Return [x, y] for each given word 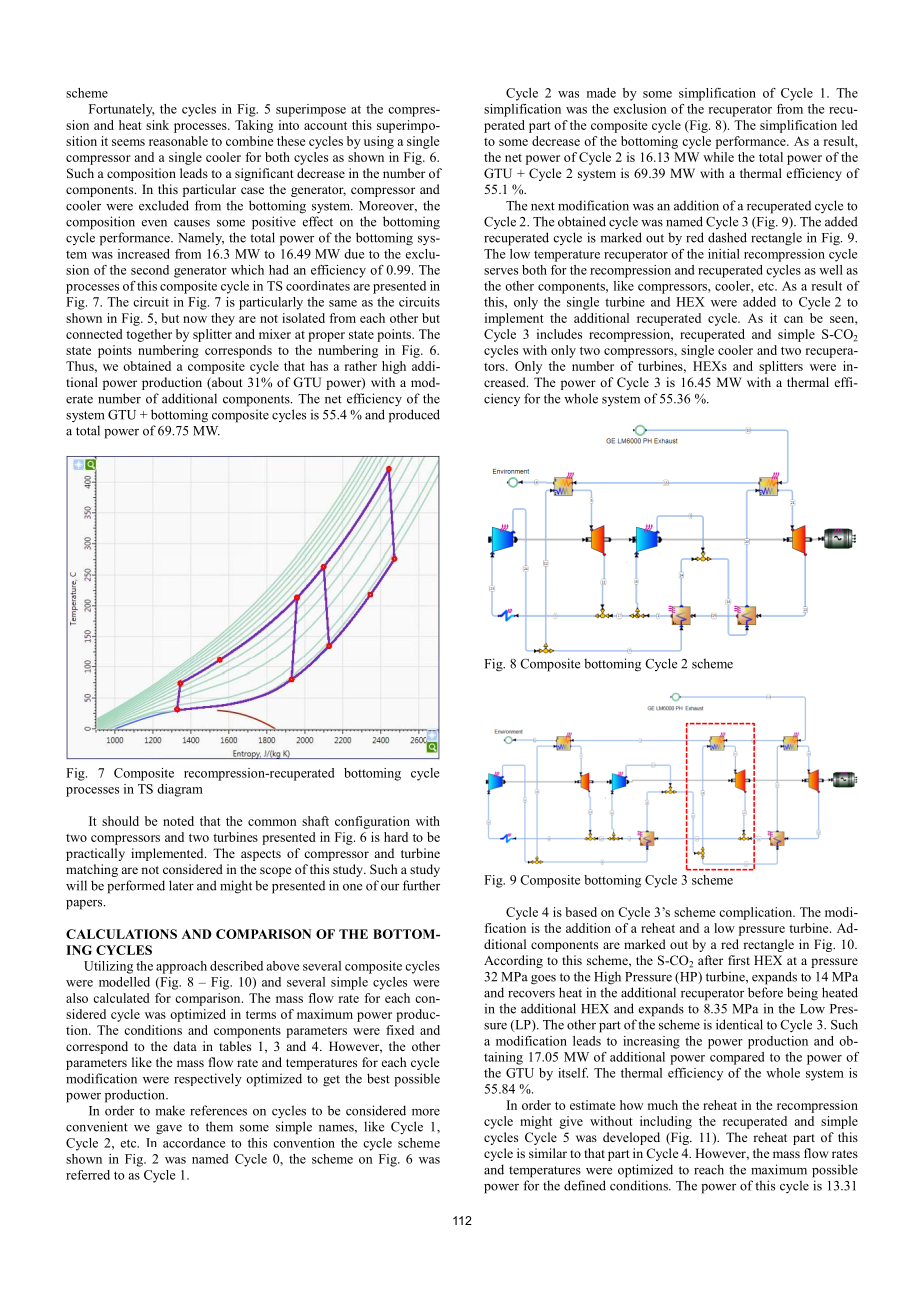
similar [548, 1153]
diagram [180, 790]
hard [396, 837]
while [718, 157]
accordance [194, 1143]
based [581, 912]
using [379, 142]
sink [157, 125]
